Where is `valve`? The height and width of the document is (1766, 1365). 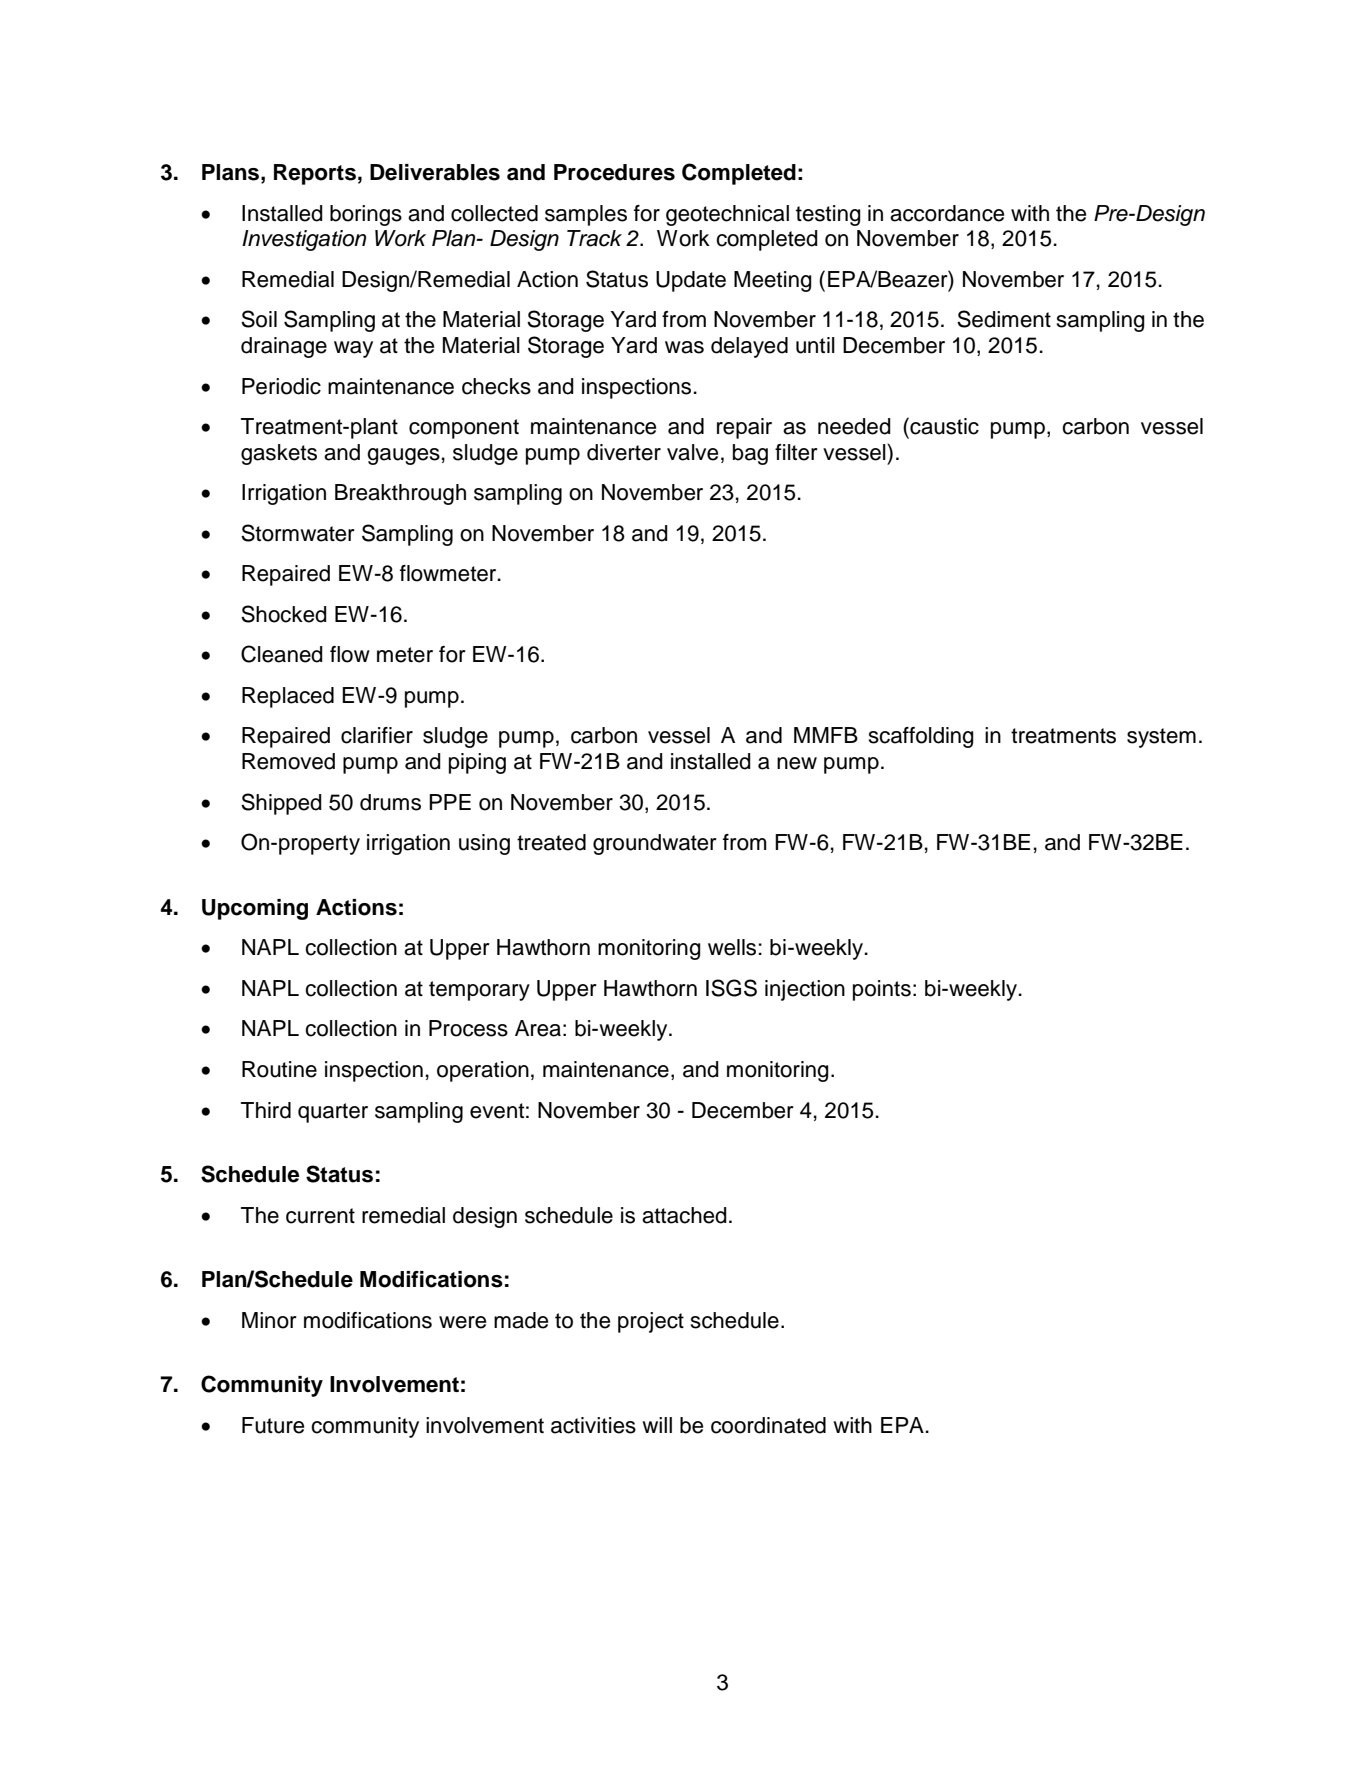
valve is located at coordinates (692, 452).
